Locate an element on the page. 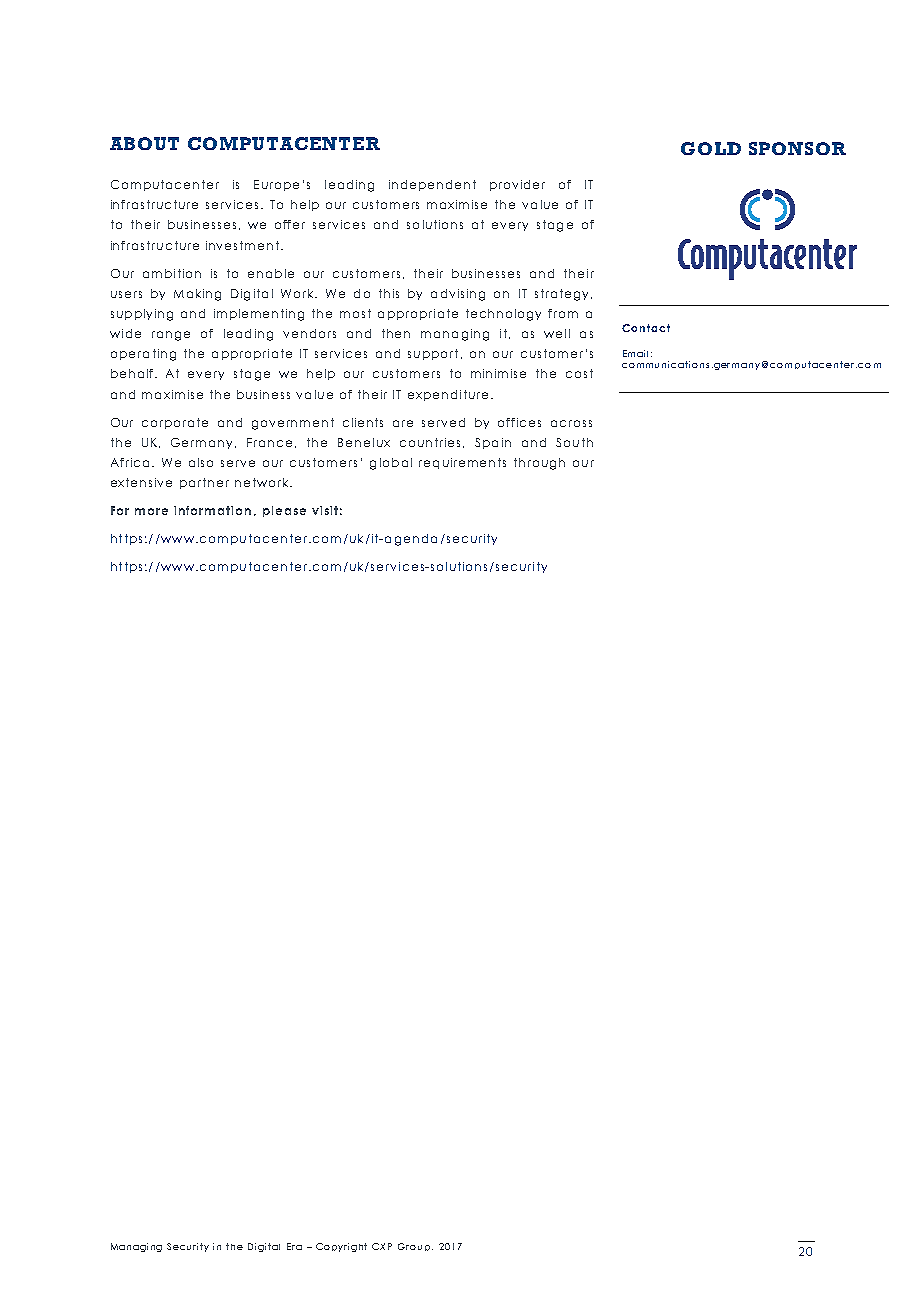  requirements is located at coordinates (462, 463).
